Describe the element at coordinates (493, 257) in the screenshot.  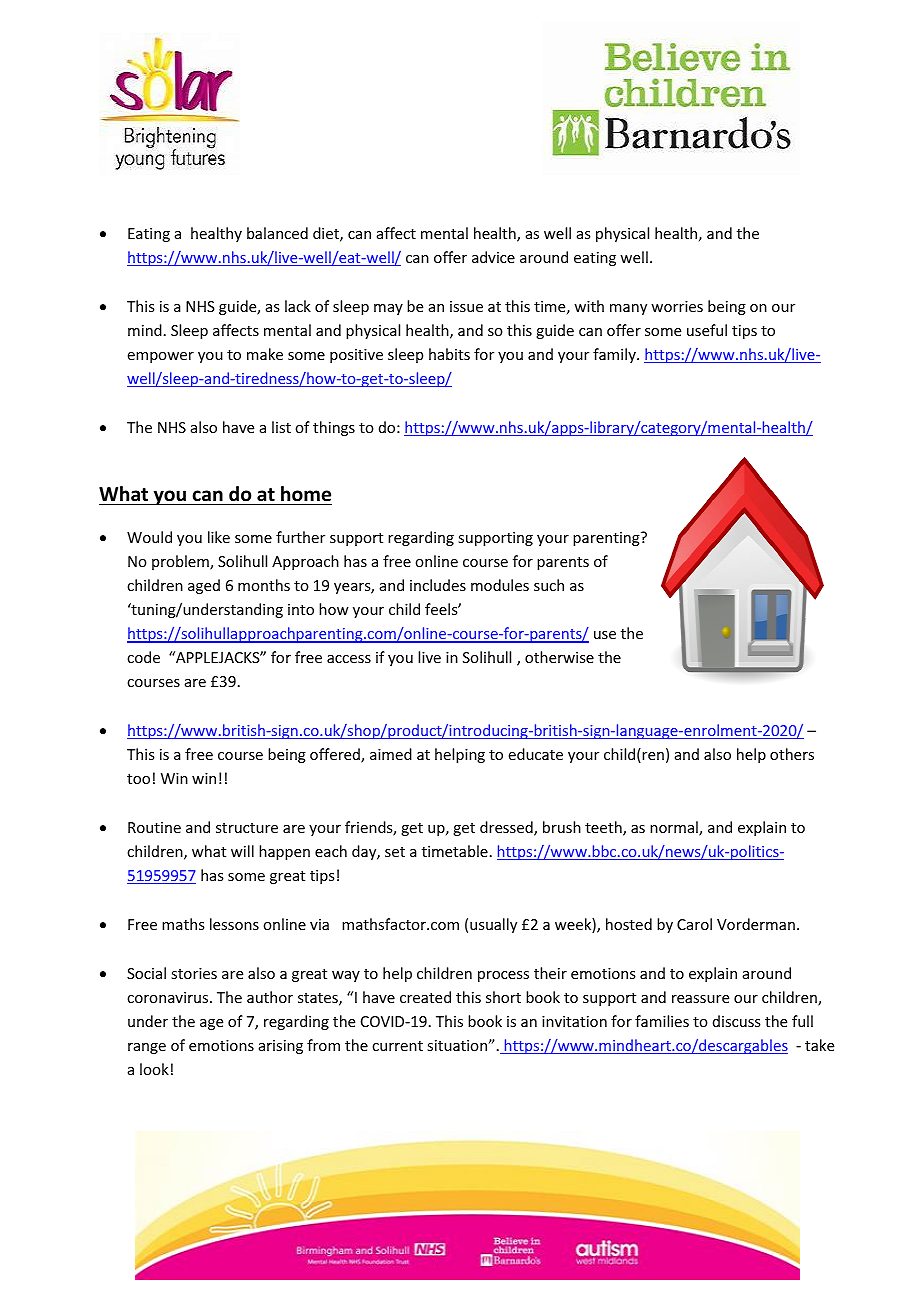
I see `advice` at that location.
